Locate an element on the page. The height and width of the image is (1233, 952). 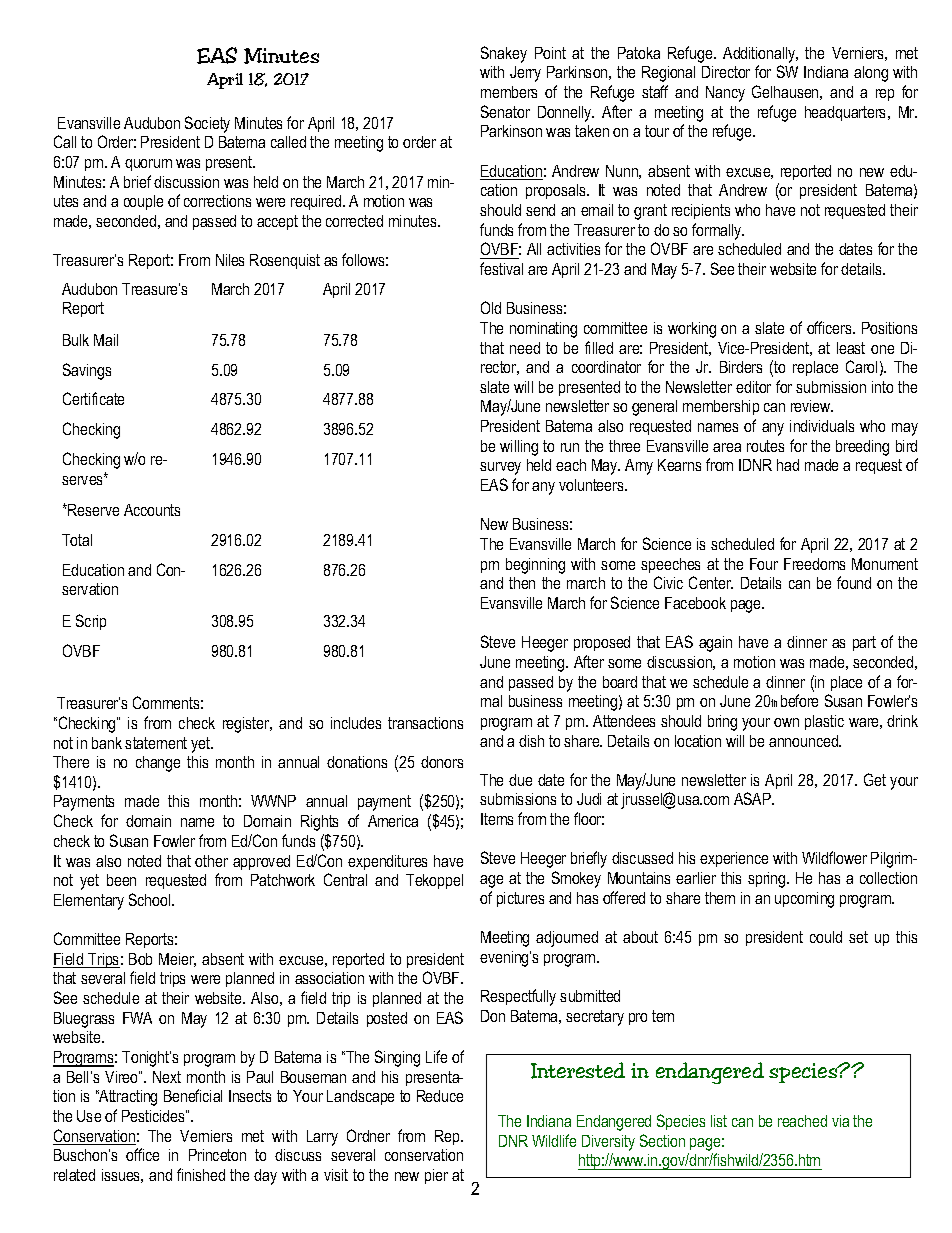
pier is located at coordinates (436, 1176).
